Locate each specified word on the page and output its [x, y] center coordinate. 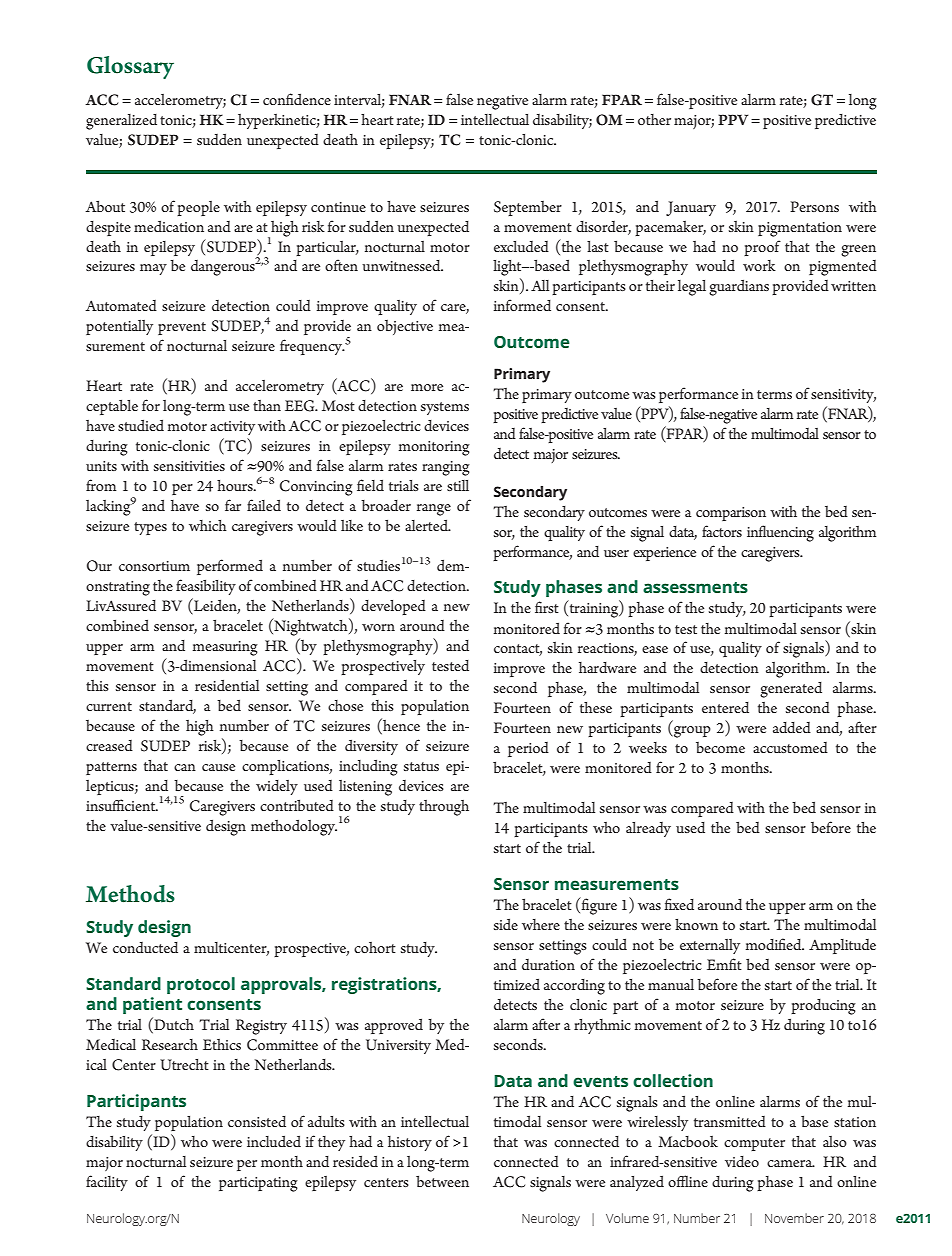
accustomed [790, 747]
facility [107, 1183]
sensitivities [189, 466]
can [185, 767]
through [444, 808]
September [528, 208]
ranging [446, 468]
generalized [121, 122]
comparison [731, 514]
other [654, 119]
